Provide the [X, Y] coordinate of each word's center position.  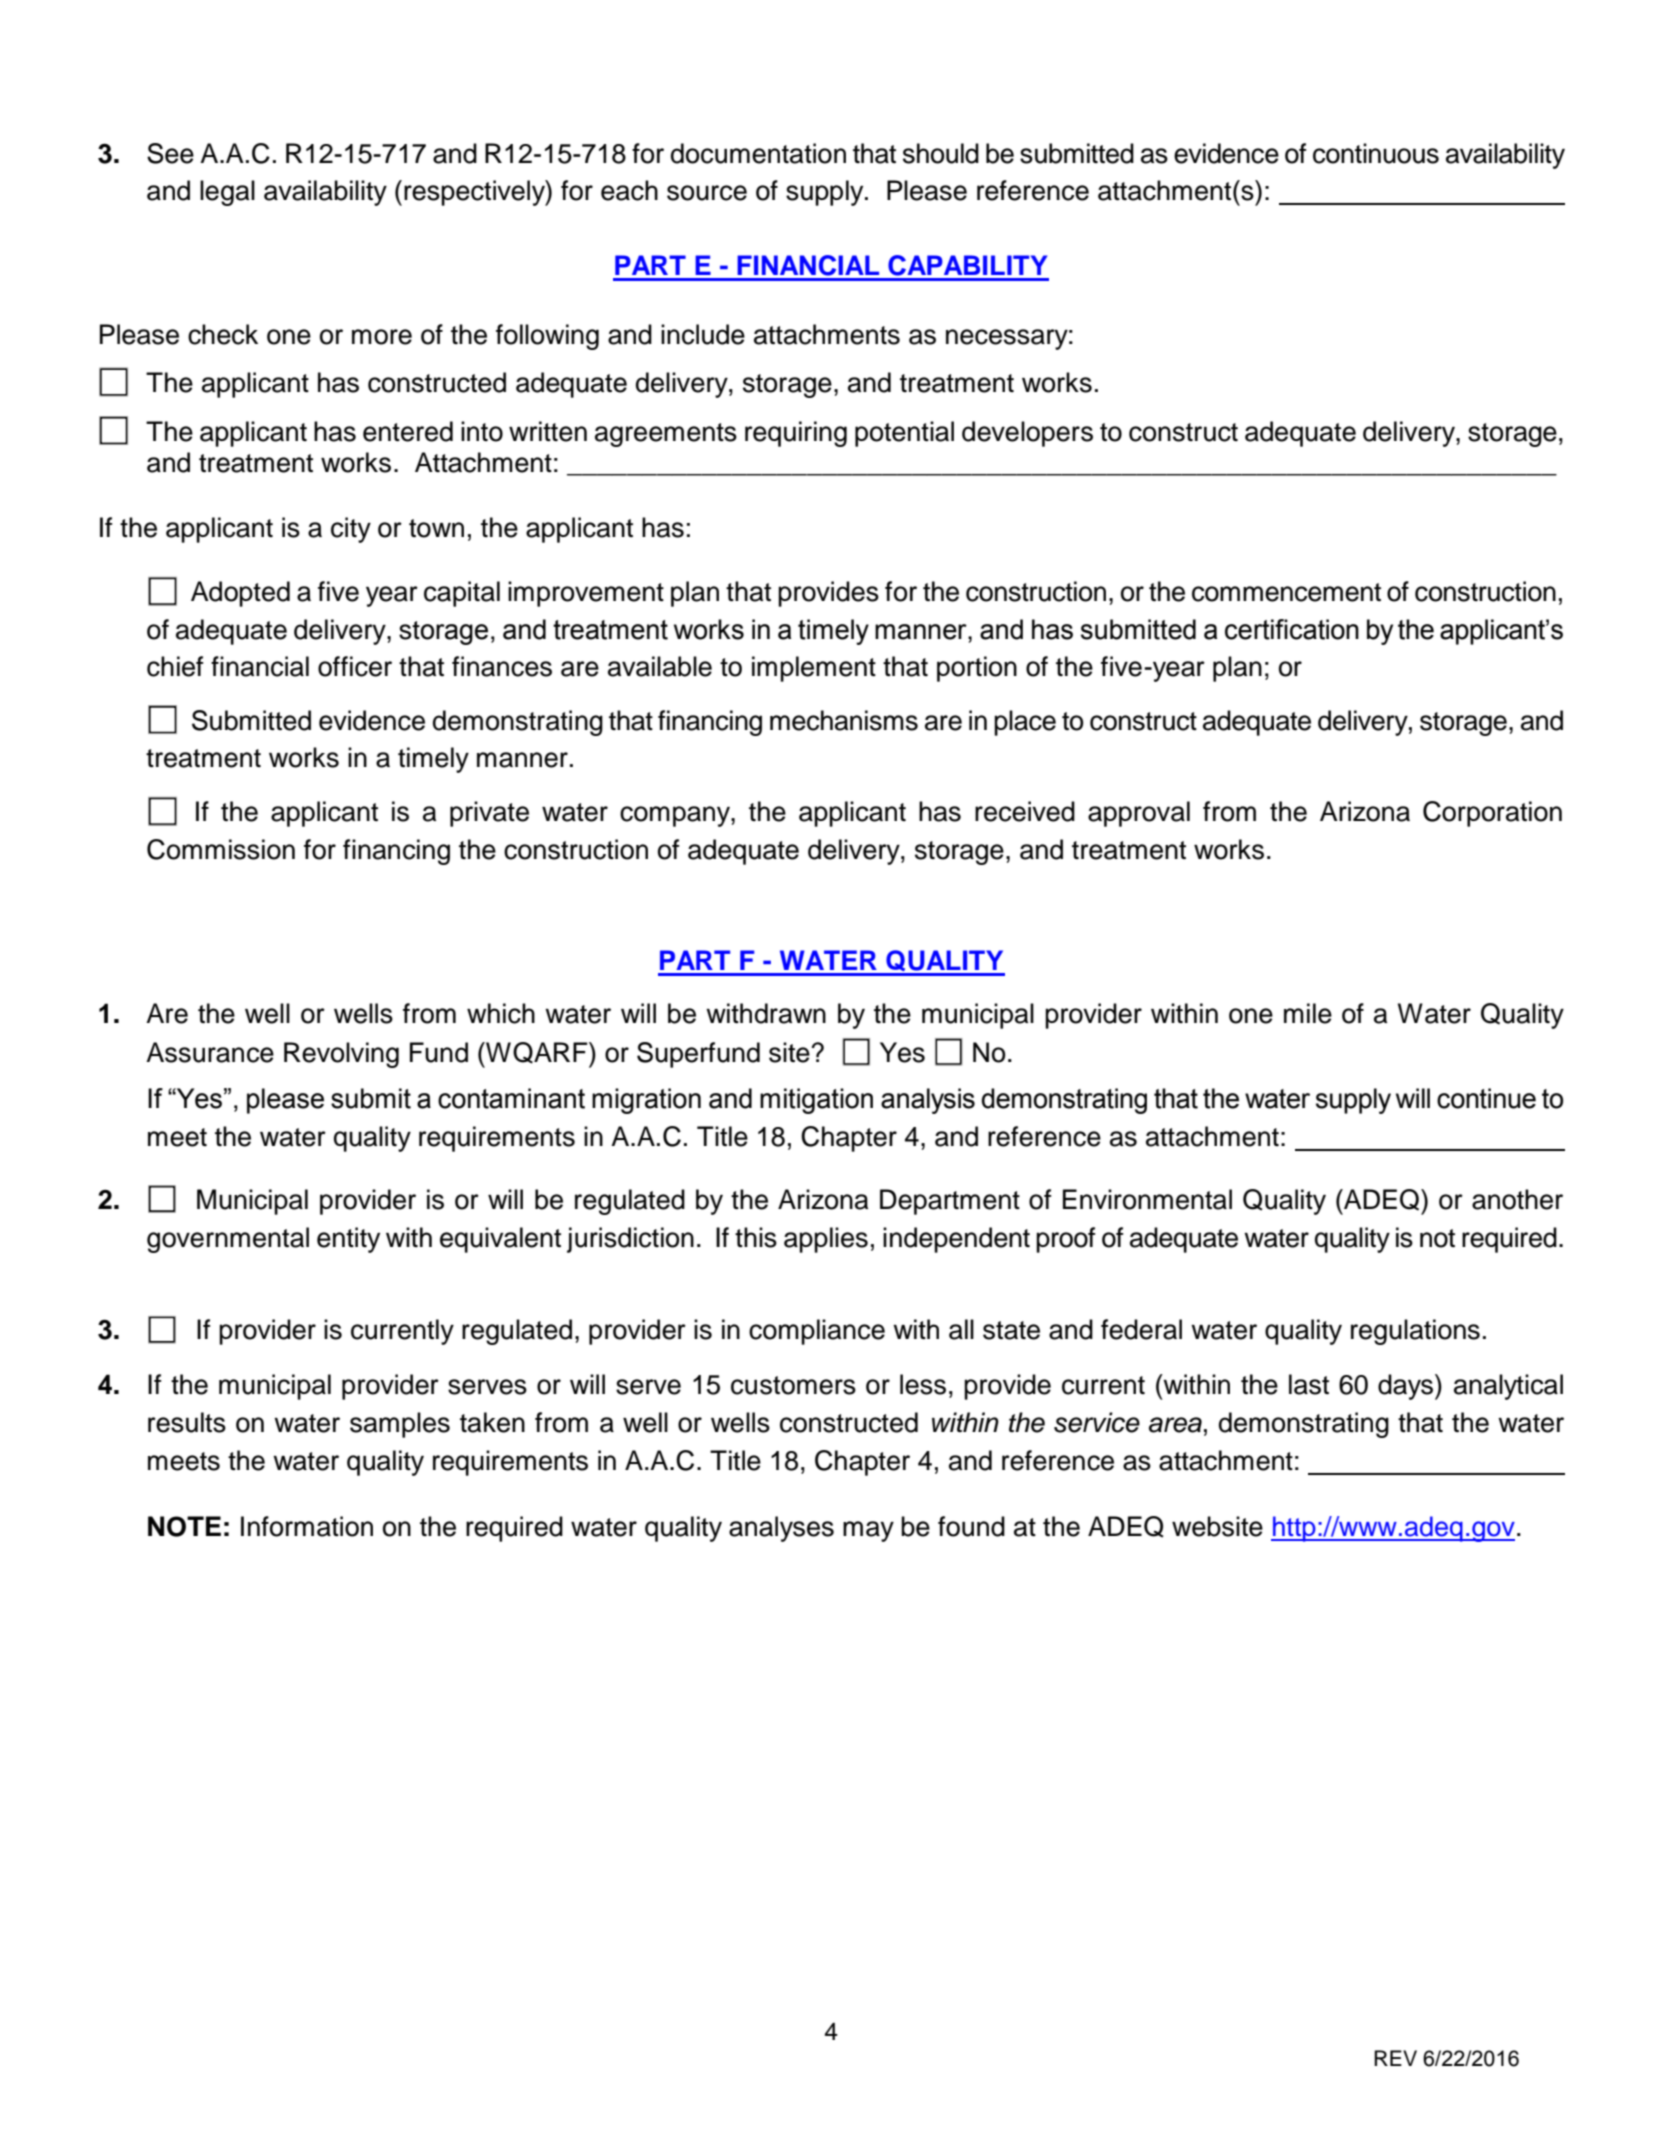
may [868, 1531]
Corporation [1492, 814]
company [676, 816]
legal [227, 193]
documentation [758, 153]
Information [307, 1526]
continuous [1376, 153]
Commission [221, 849]
